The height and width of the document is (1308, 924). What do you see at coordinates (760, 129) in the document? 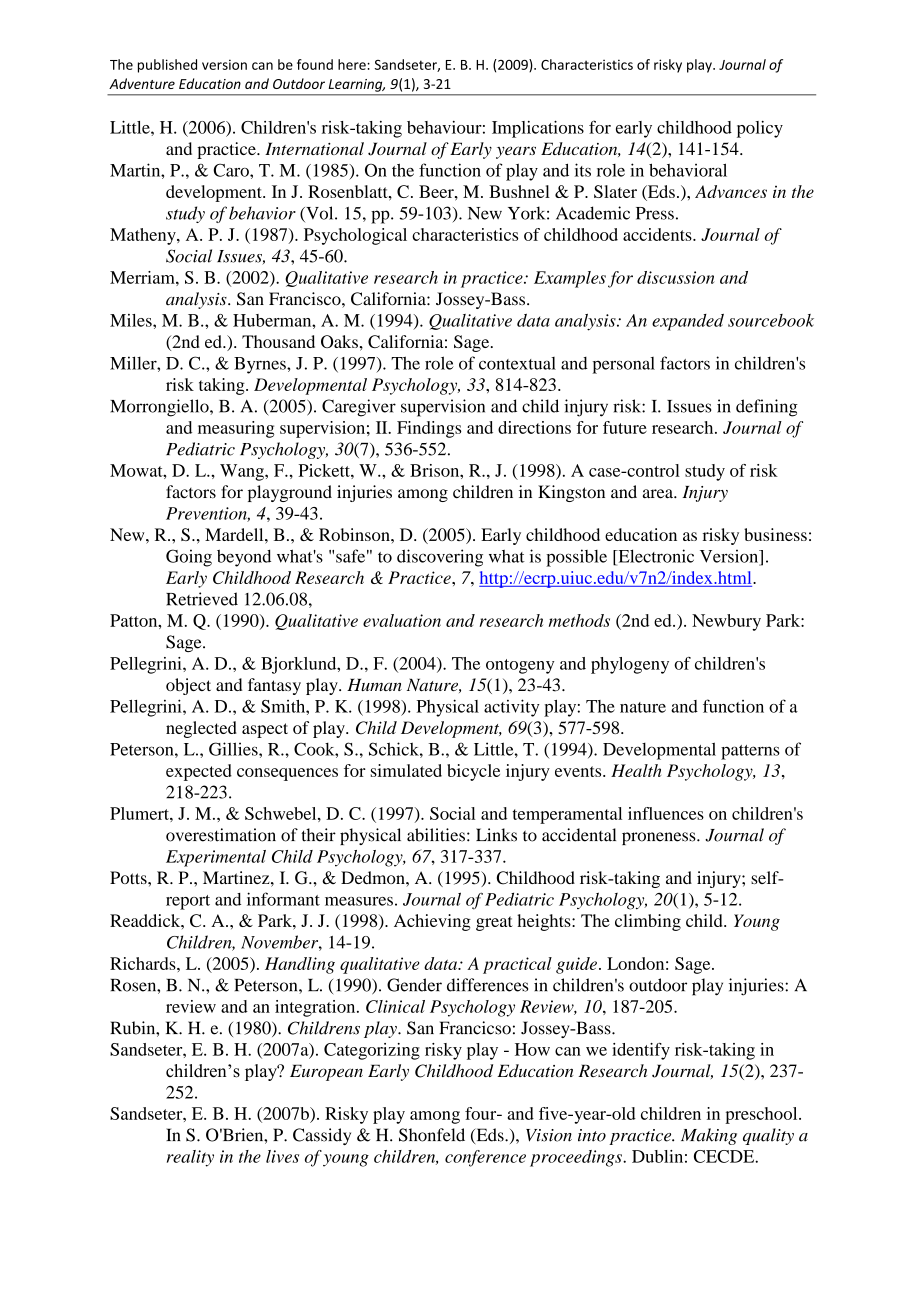
I see `policy` at bounding box center [760, 129].
